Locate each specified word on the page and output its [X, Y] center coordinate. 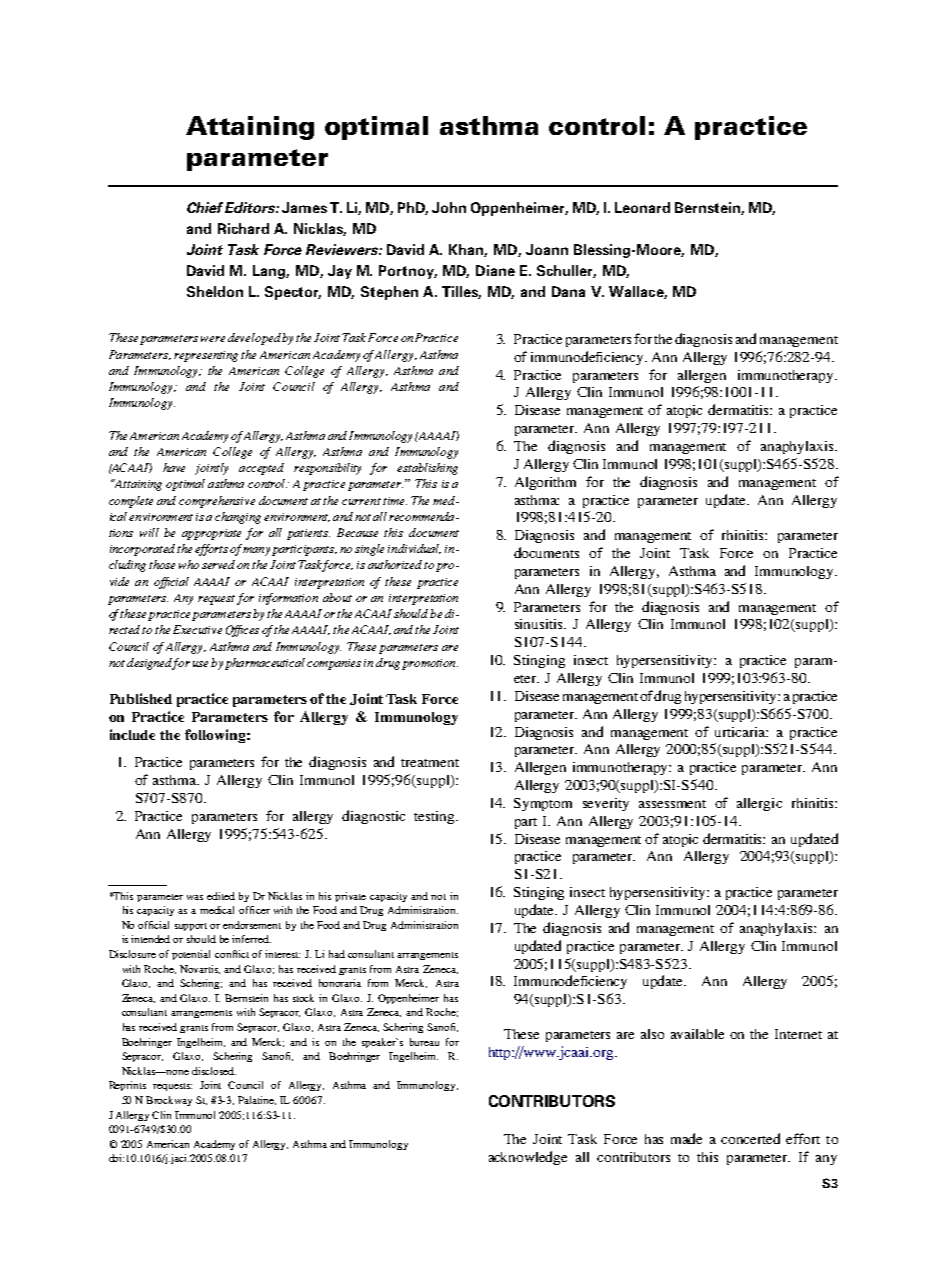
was [195, 897]
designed [150, 664]
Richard [243, 228]
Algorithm [545, 483]
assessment [672, 804]
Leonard [642, 207]
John [449, 207]
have [174, 467]
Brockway [169, 1101]
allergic [759, 804]
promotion [430, 664]
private [350, 897]
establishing [427, 469]
